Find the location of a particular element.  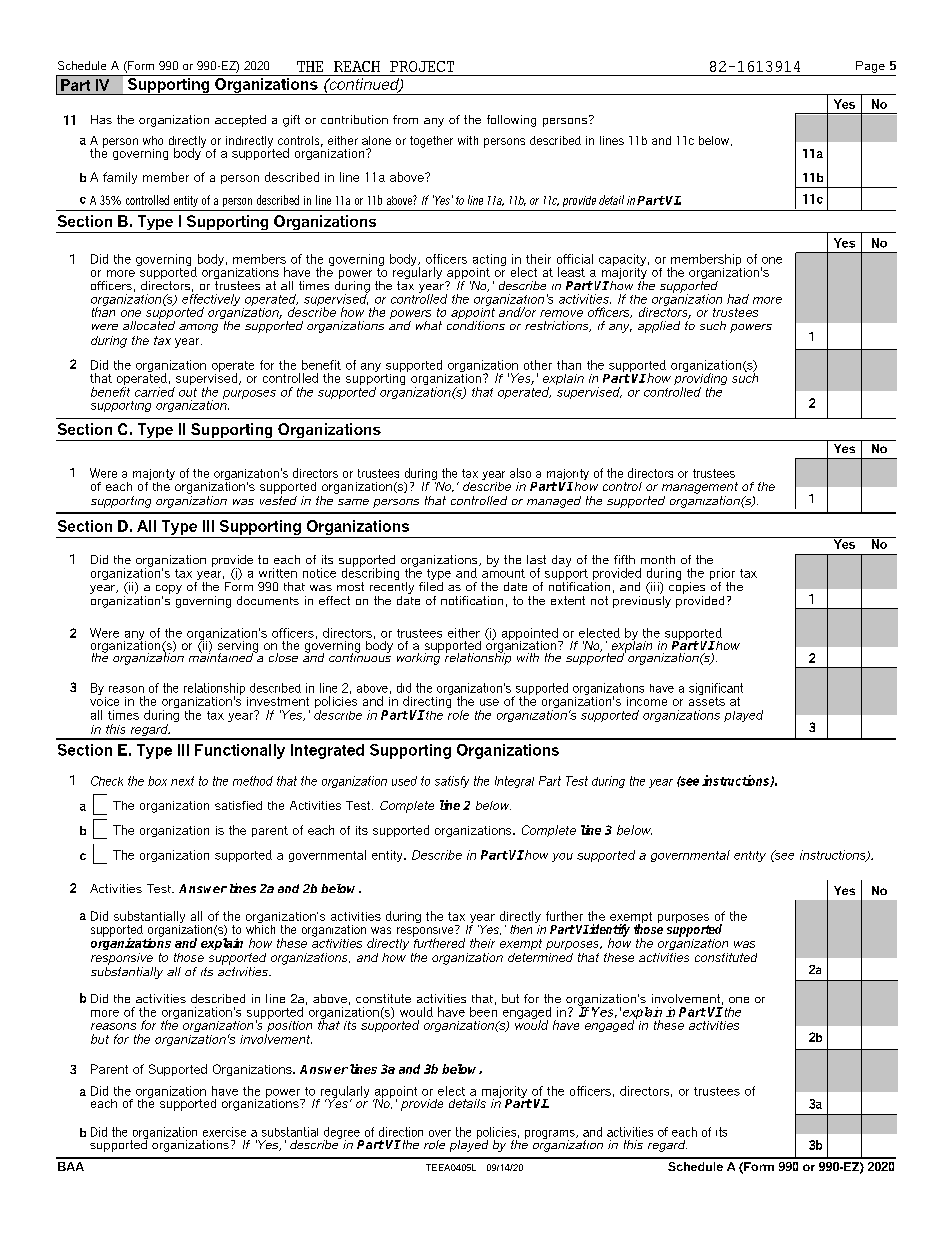

copy is located at coordinates (169, 589).
